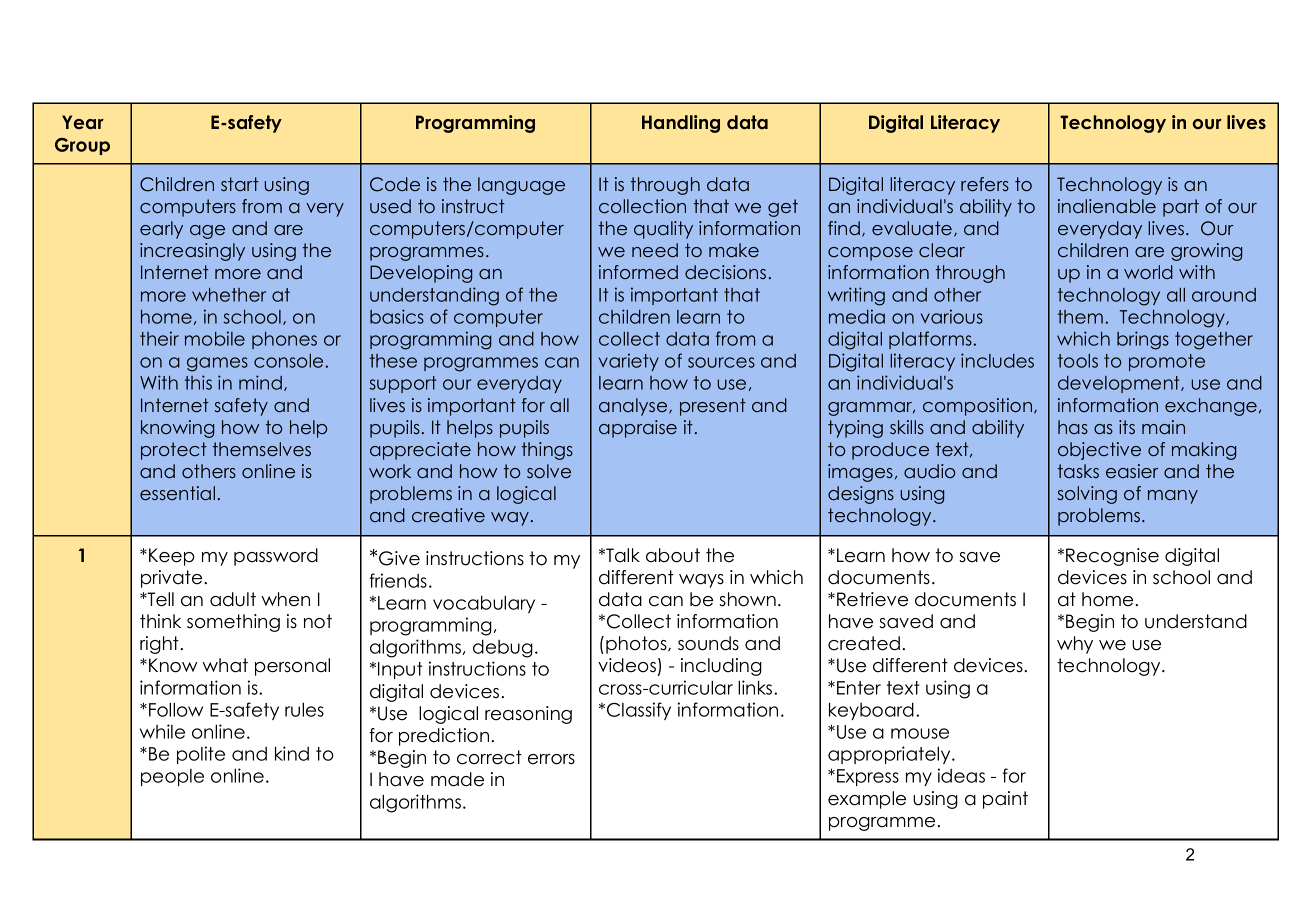 The width and height of the page is (1307, 924). What do you see at coordinates (1148, 272) in the page?
I see `world` at bounding box center [1148, 272].
